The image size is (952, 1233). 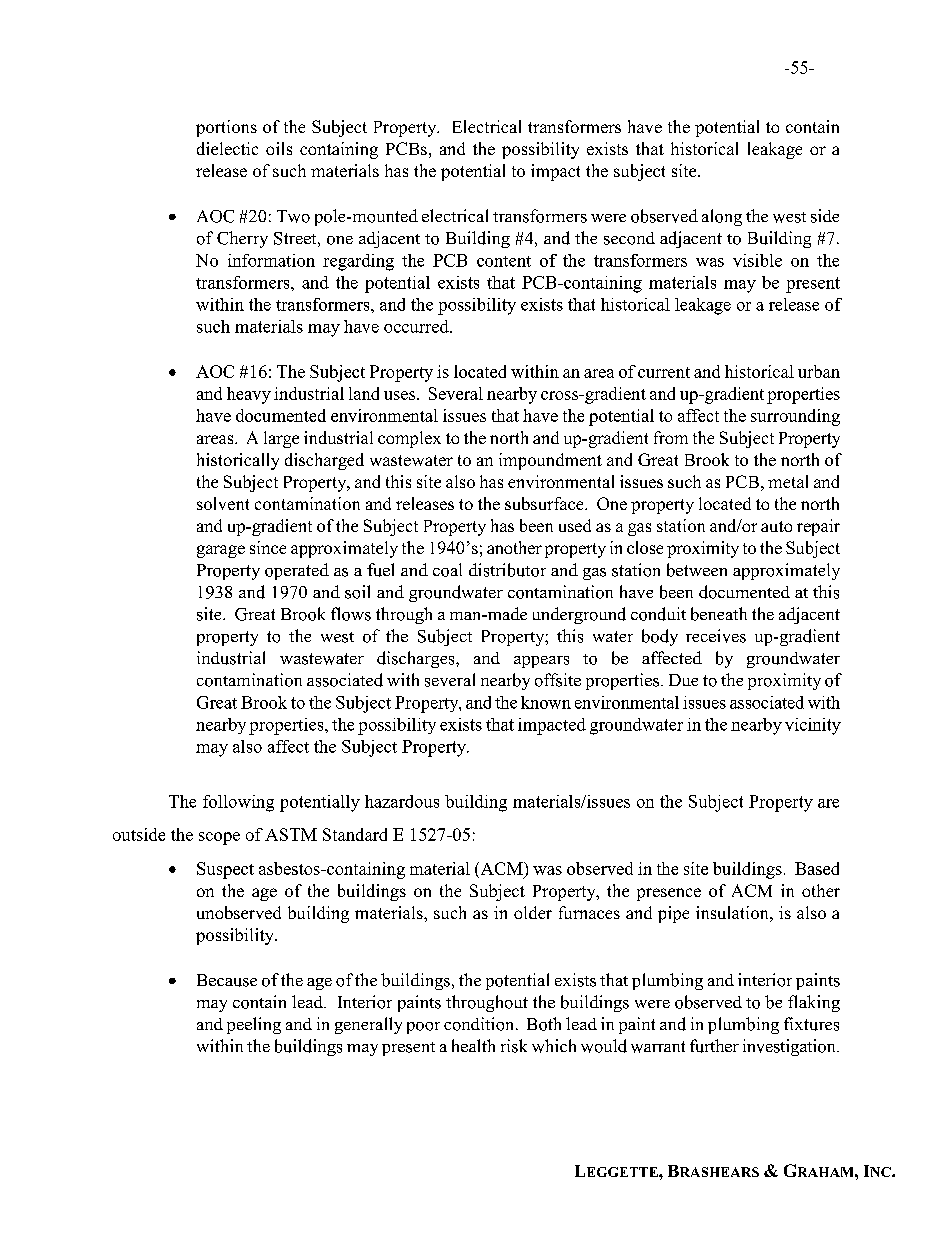 I want to click on along, so click(x=722, y=217).
